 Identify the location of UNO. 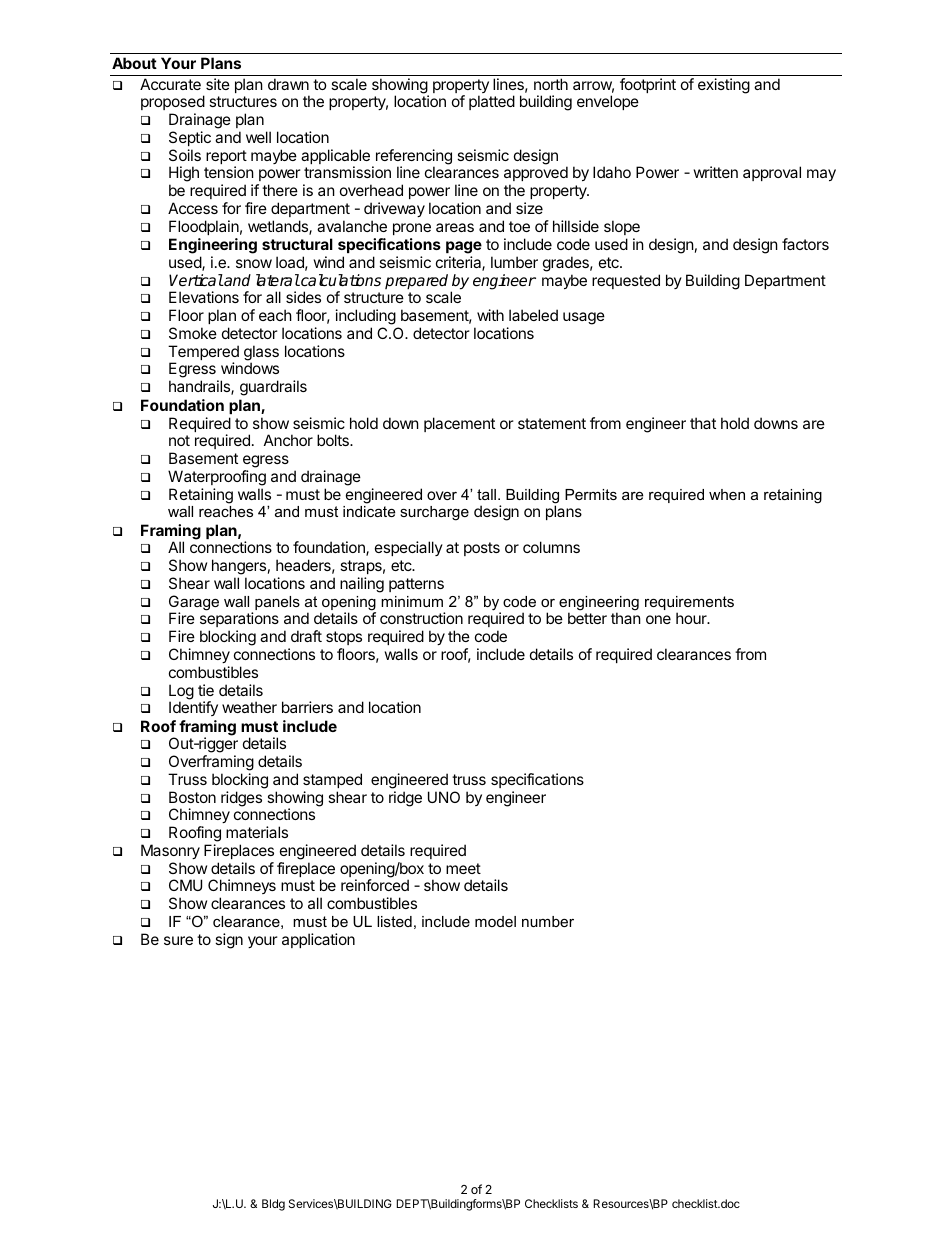
(444, 797).
